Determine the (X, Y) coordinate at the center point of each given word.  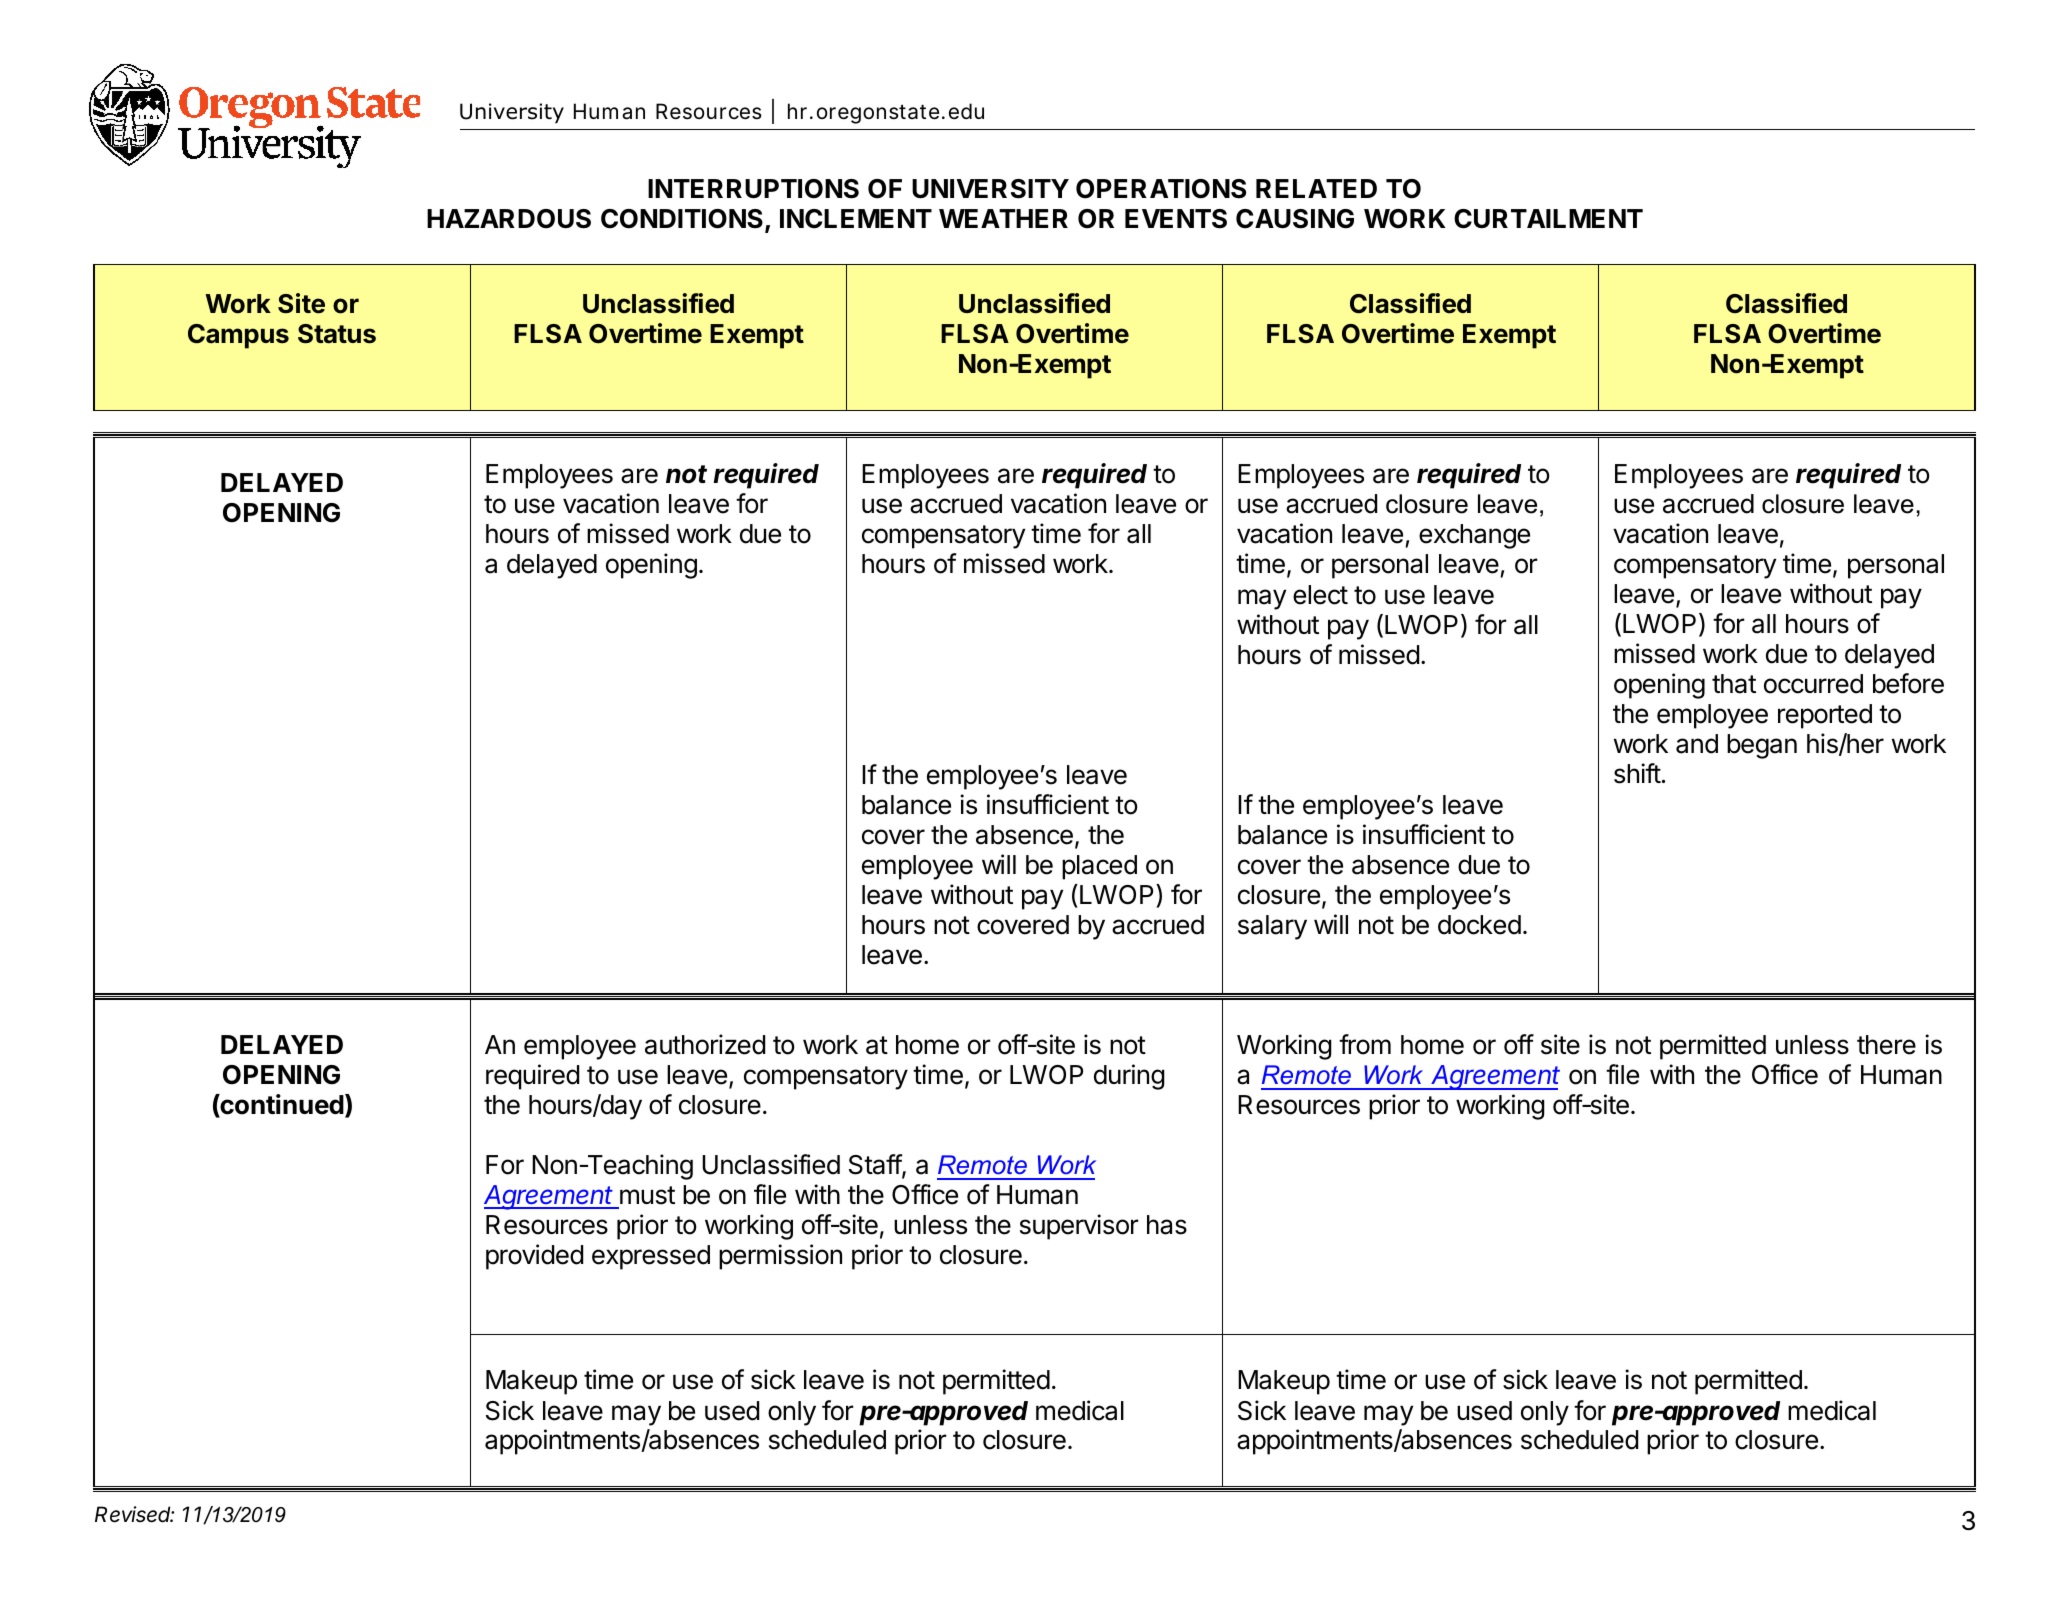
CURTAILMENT (1548, 219)
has (1167, 1225)
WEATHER (1003, 218)
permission (780, 1257)
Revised (134, 1514)
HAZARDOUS (509, 219)
